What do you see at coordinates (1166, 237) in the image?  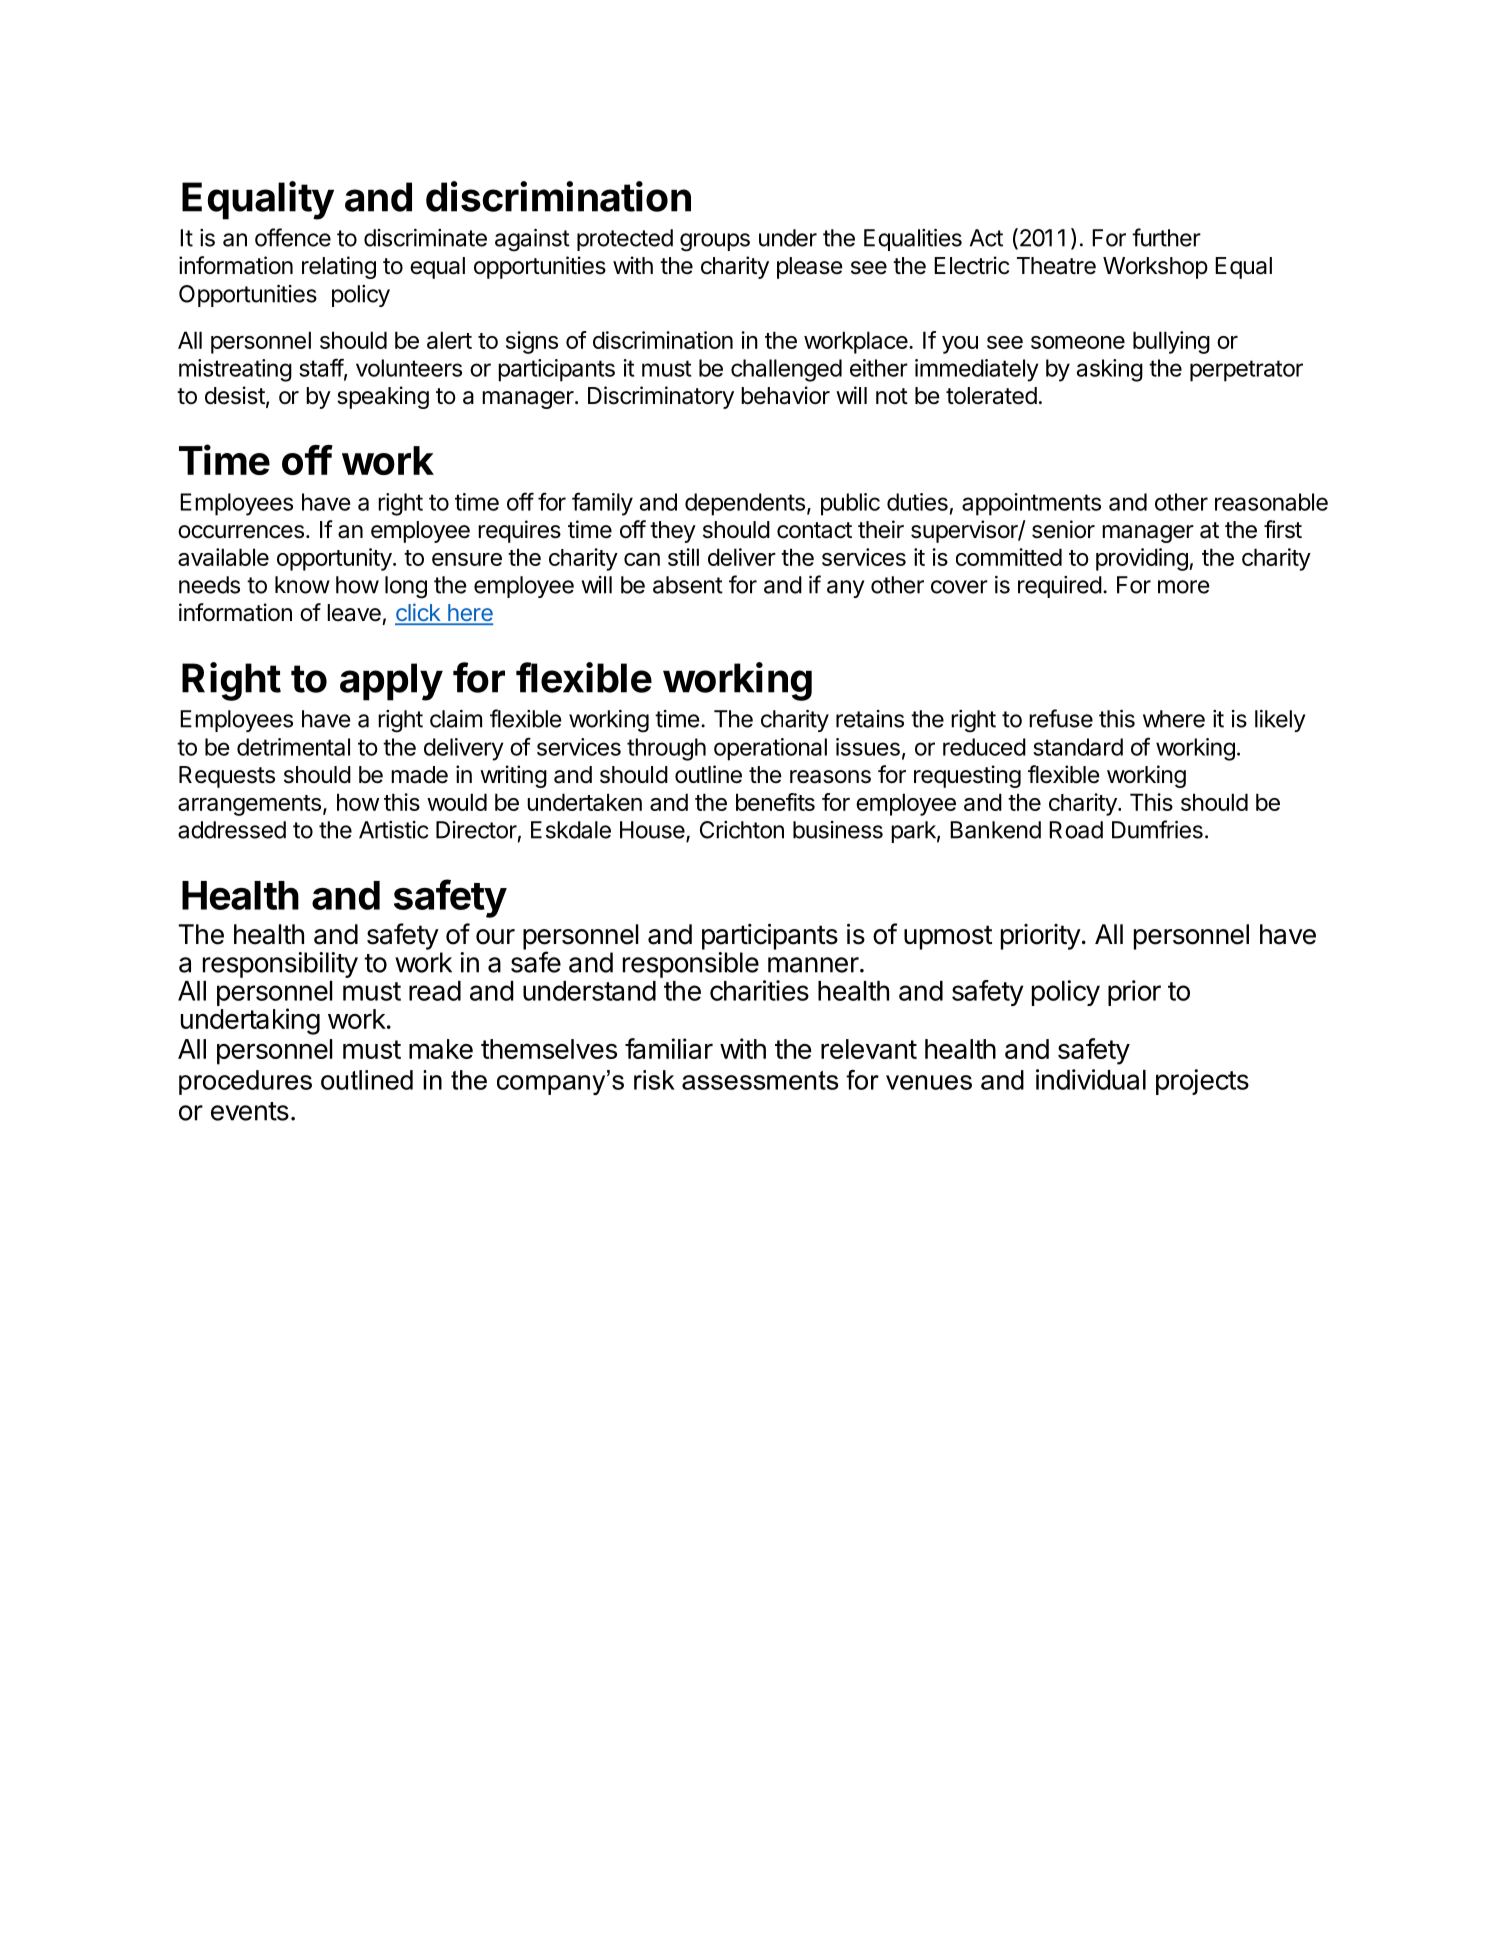 I see `further` at bounding box center [1166, 237].
